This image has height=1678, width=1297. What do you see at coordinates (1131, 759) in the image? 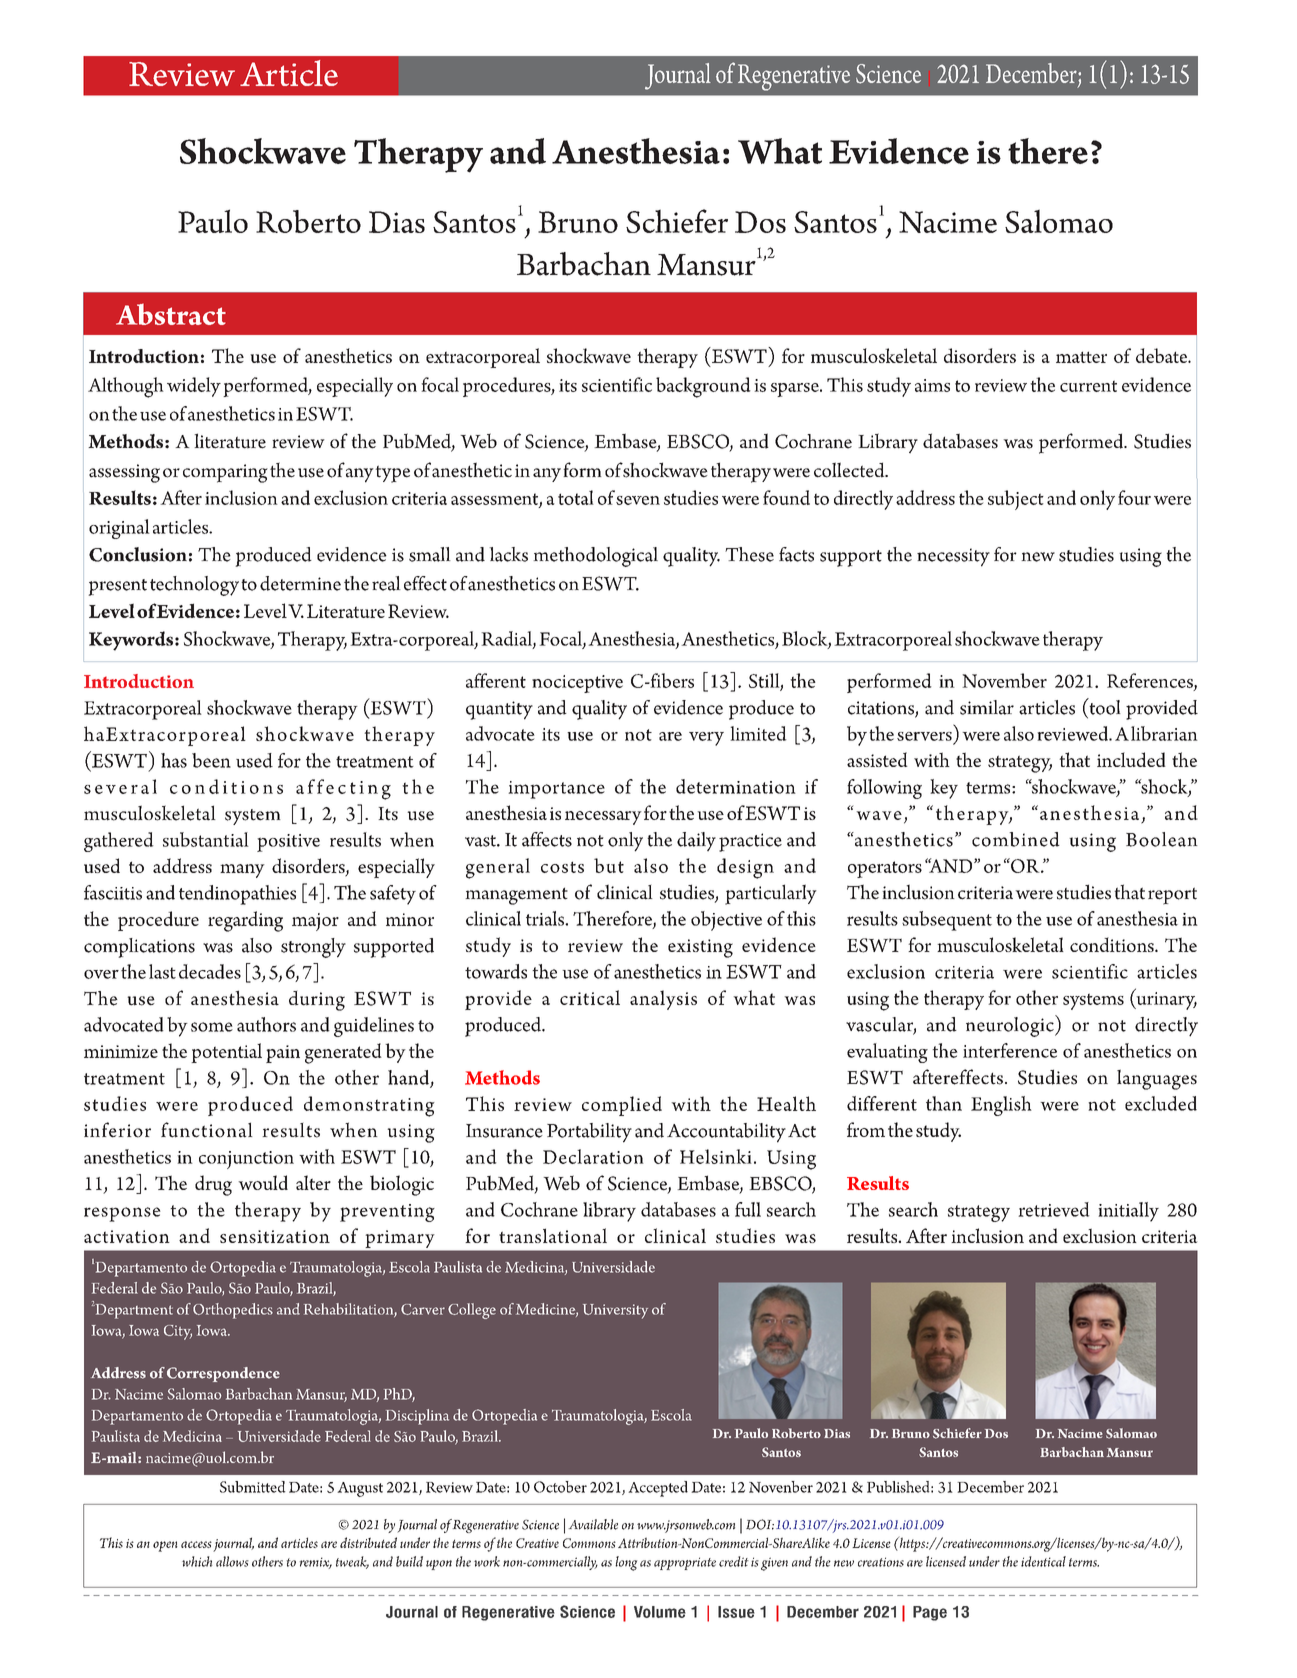
I see `included` at bounding box center [1131, 759].
